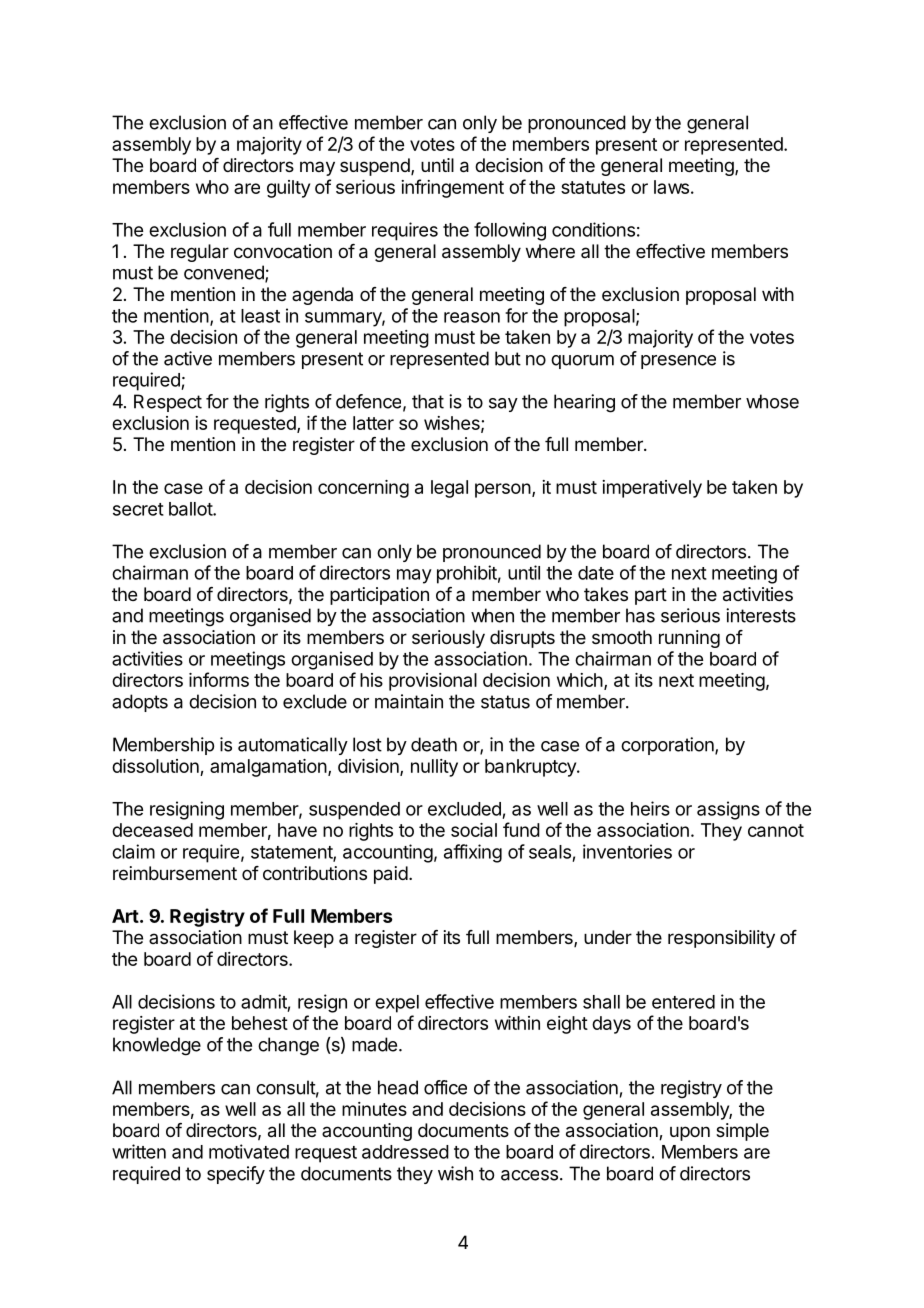 The width and height of the page is (924, 1308). Describe the element at coordinates (219, 679) in the page. I see `informs` at that location.
